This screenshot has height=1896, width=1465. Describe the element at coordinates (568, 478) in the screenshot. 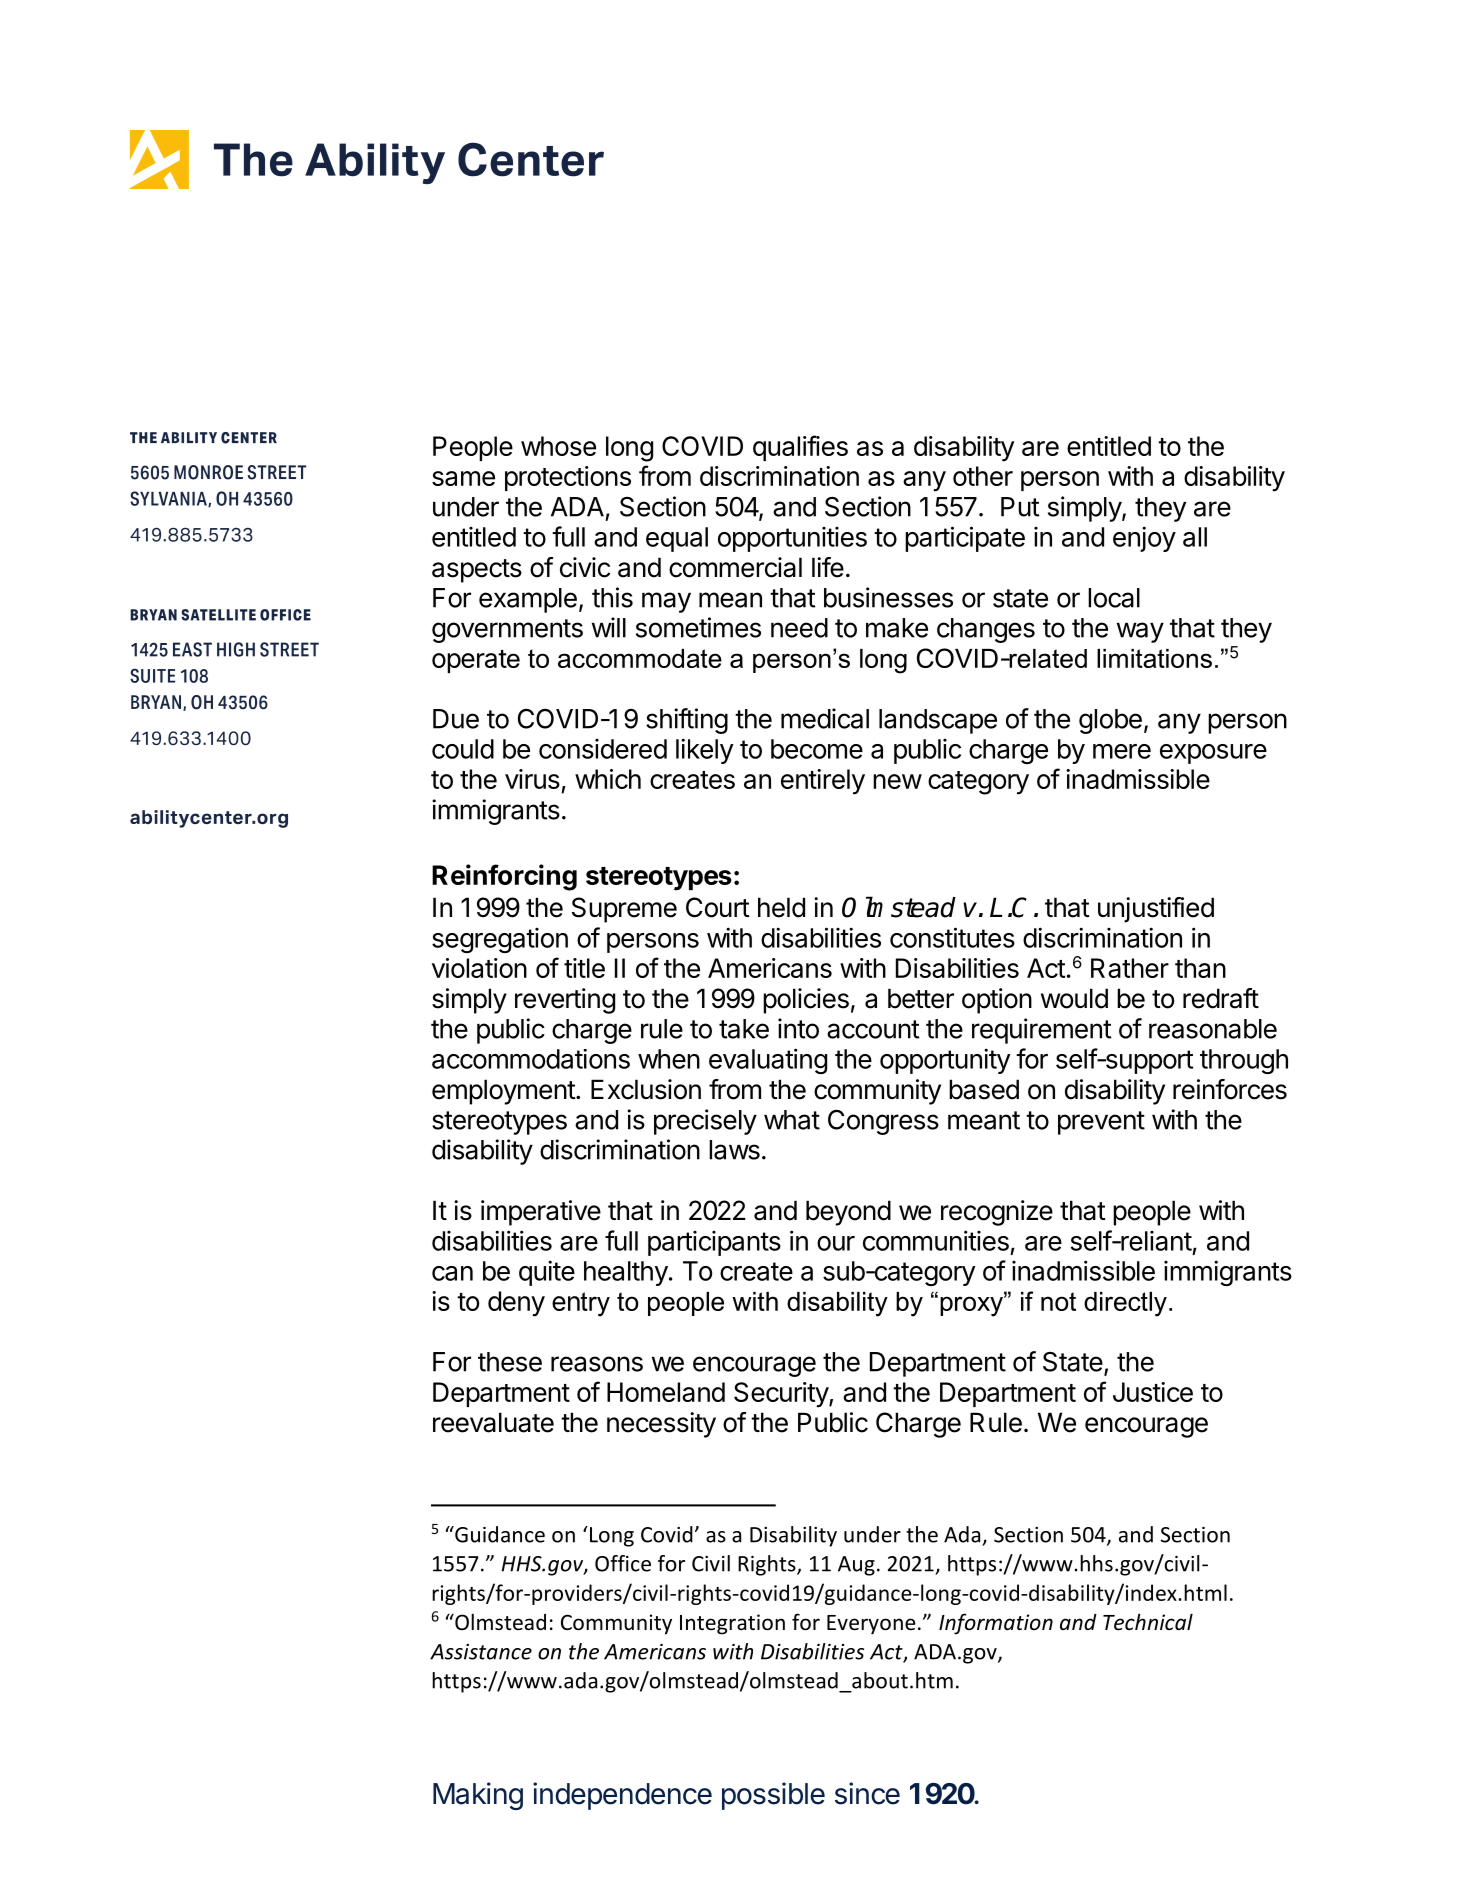

I see `protections` at that location.
